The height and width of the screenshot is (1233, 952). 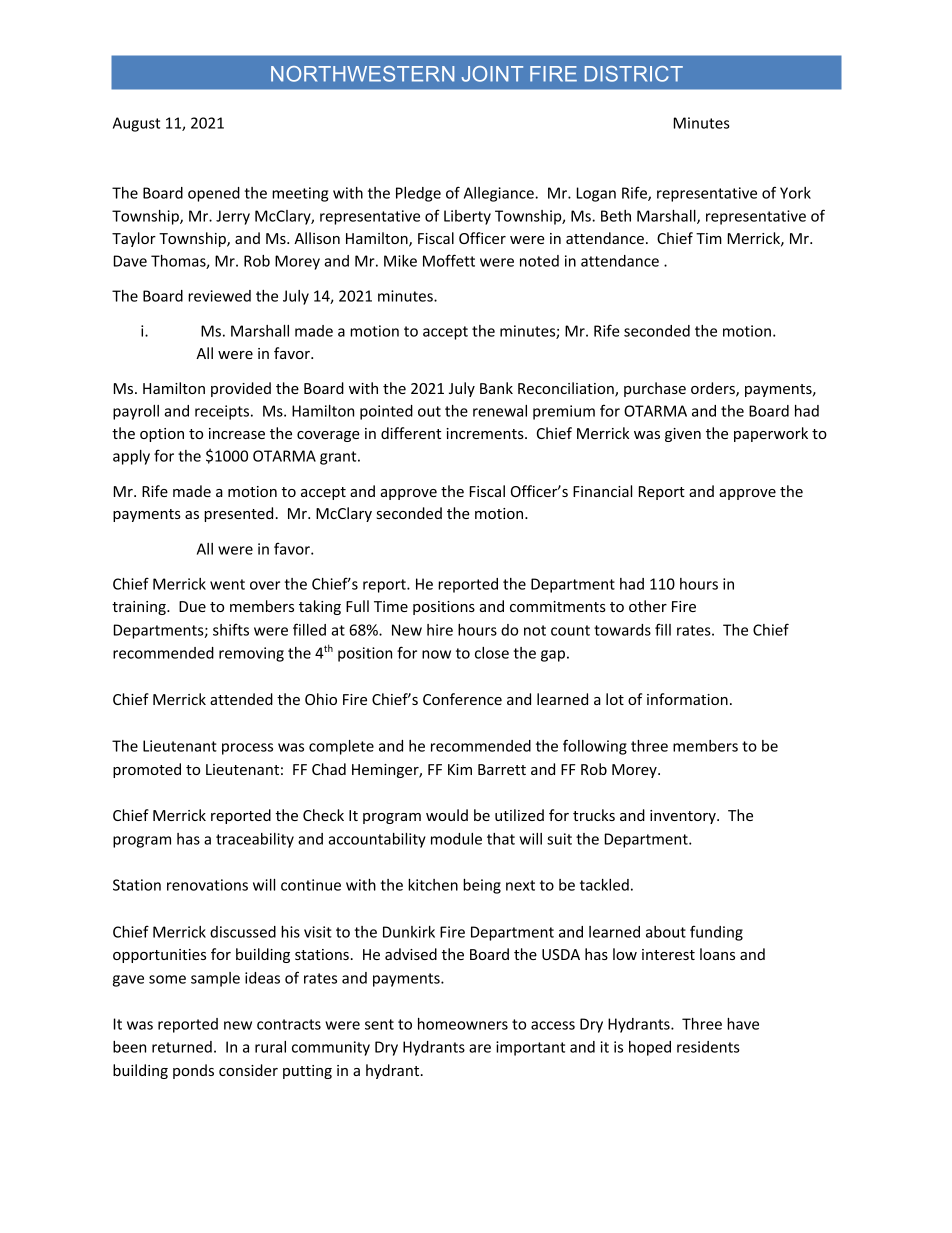 I want to click on increments, so click(x=486, y=433).
